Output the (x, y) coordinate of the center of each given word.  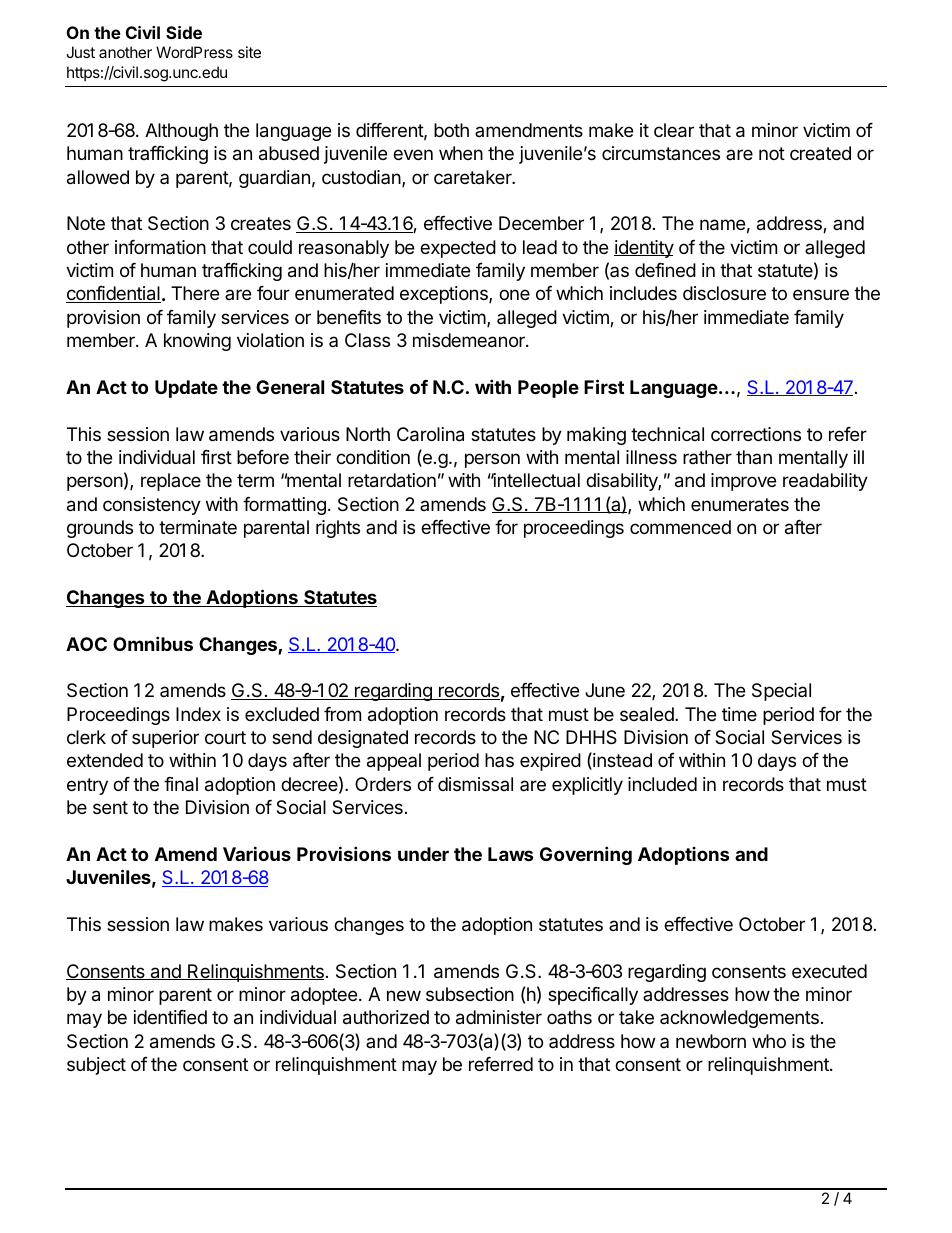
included (662, 784)
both (451, 130)
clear (674, 130)
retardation (392, 480)
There (195, 293)
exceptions (445, 295)
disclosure (724, 293)
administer (499, 1017)
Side (184, 32)
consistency (152, 506)
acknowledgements (739, 1019)
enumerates (740, 504)
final (181, 784)
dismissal (475, 784)
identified (170, 1017)
